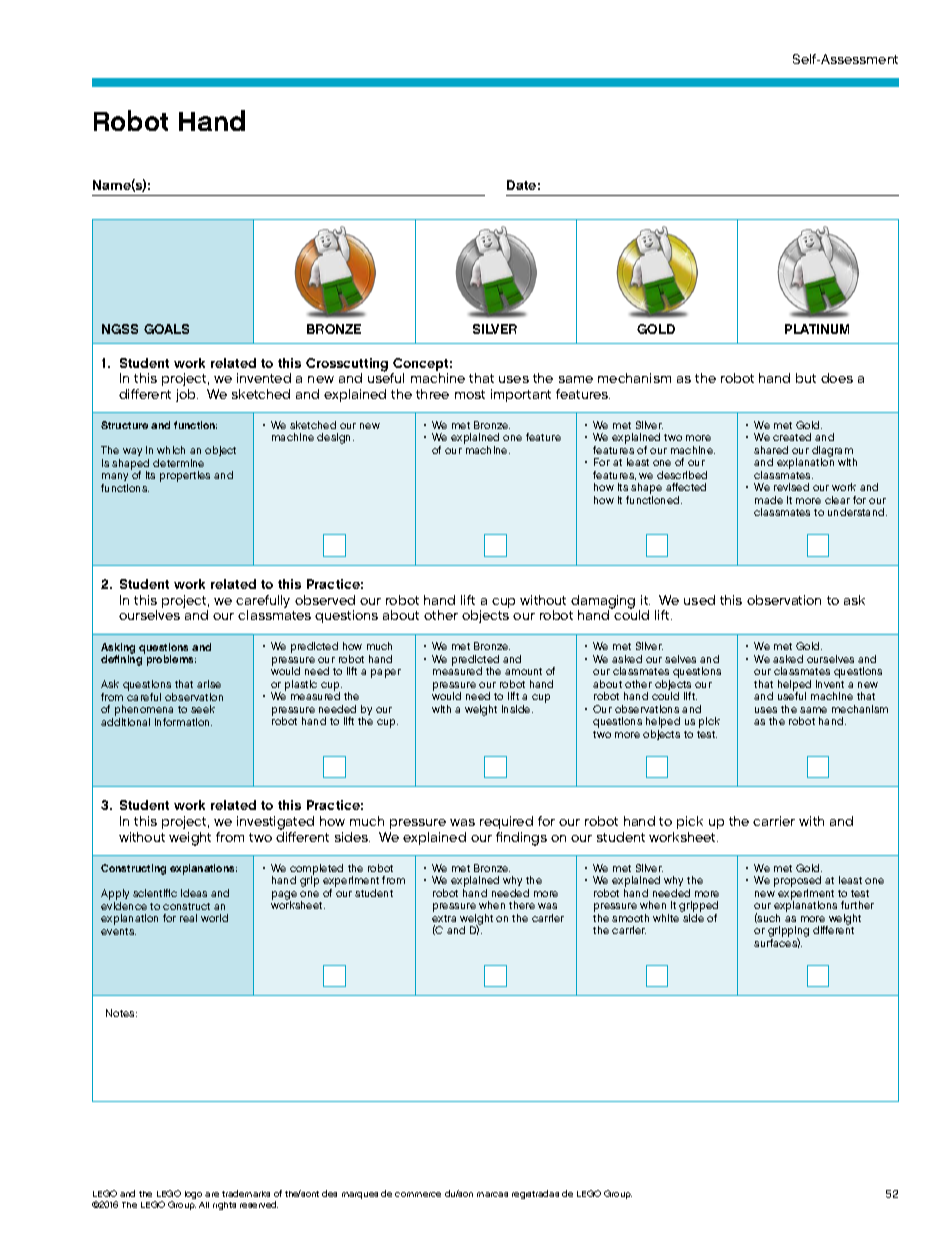  I want to click on logo, so click(193, 1195).
